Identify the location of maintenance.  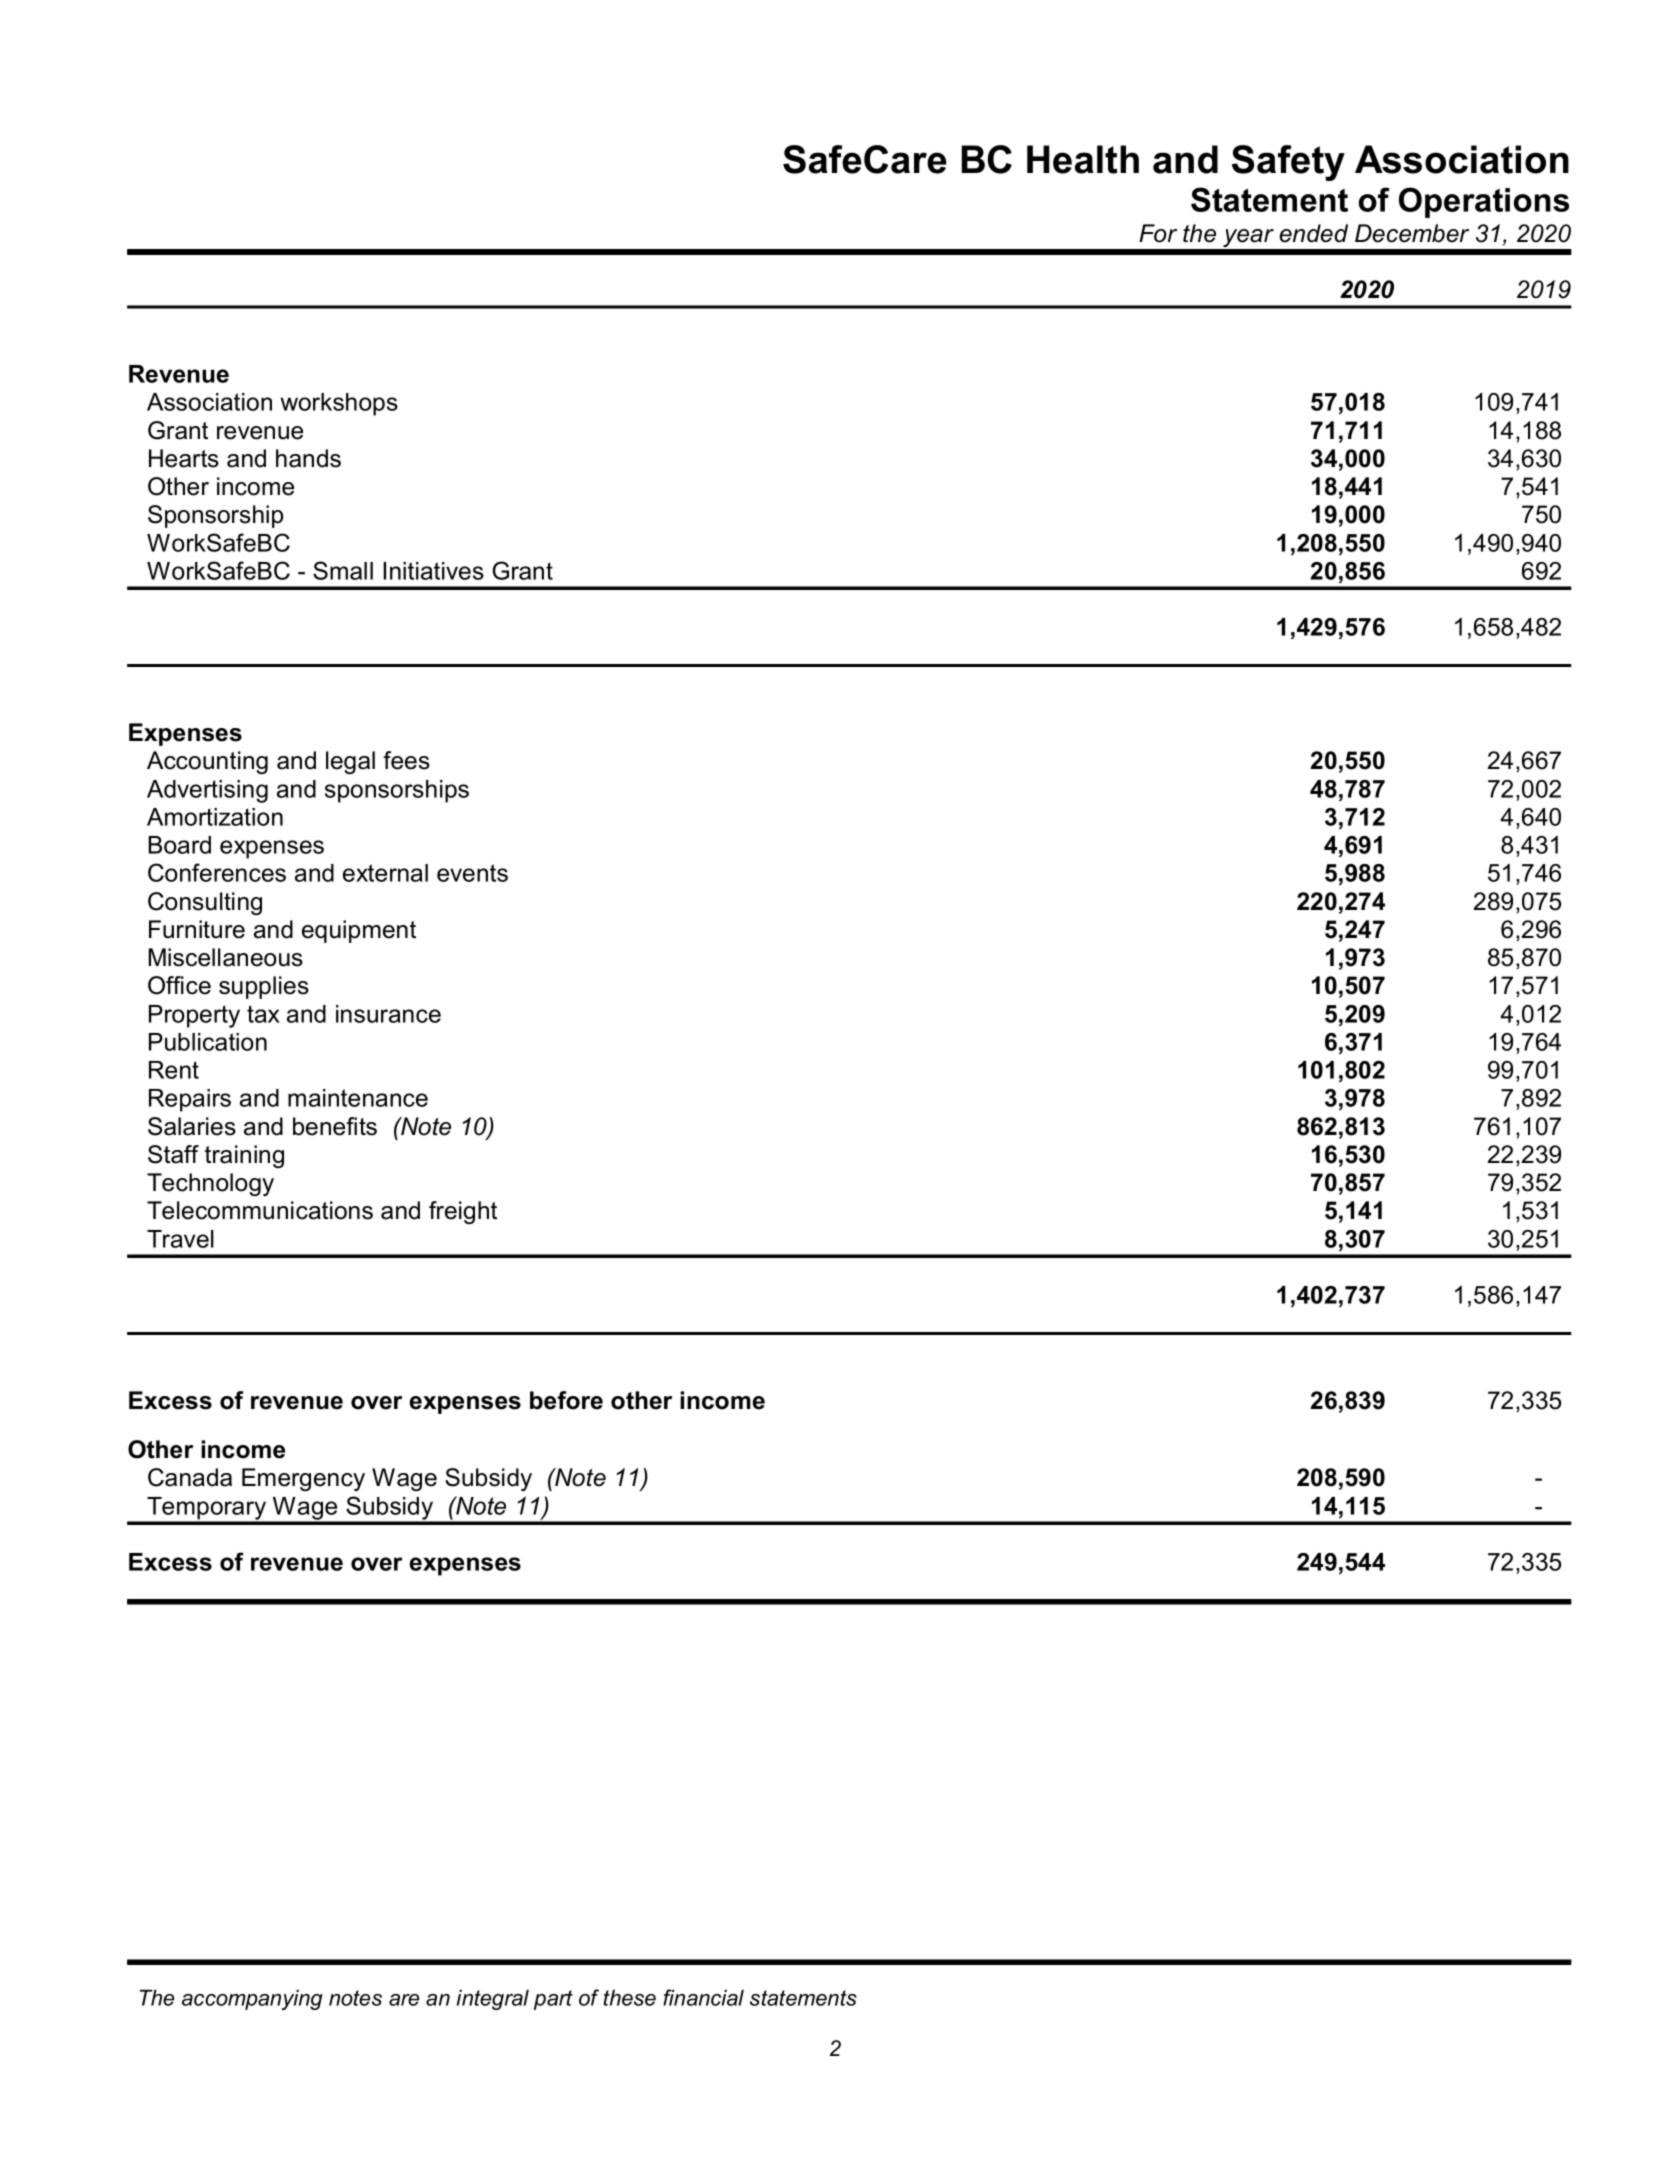
(358, 1098).
